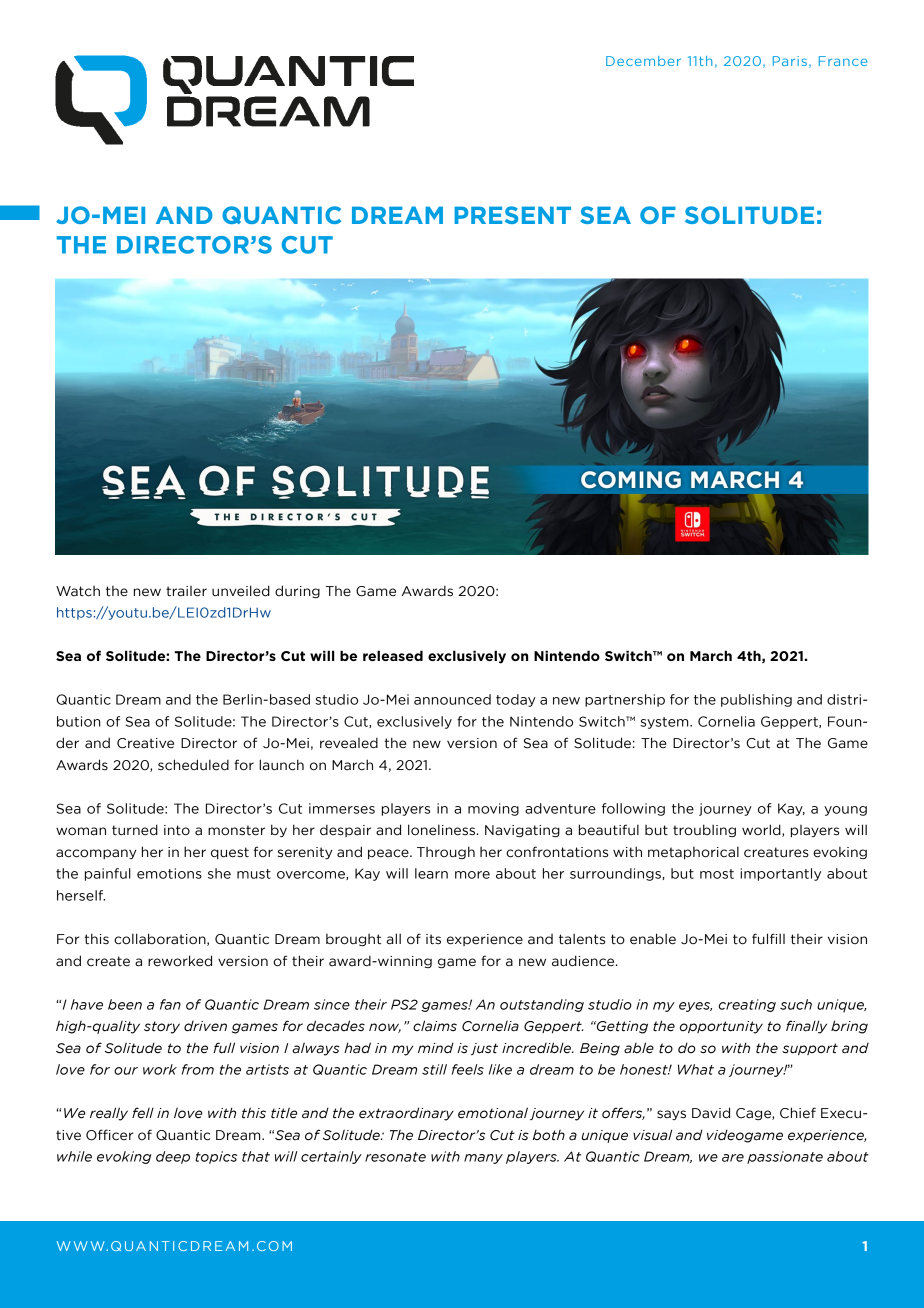 The width and height of the page is (924, 1308). What do you see at coordinates (512, 215) in the page?
I see `PRESENT` at bounding box center [512, 215].
